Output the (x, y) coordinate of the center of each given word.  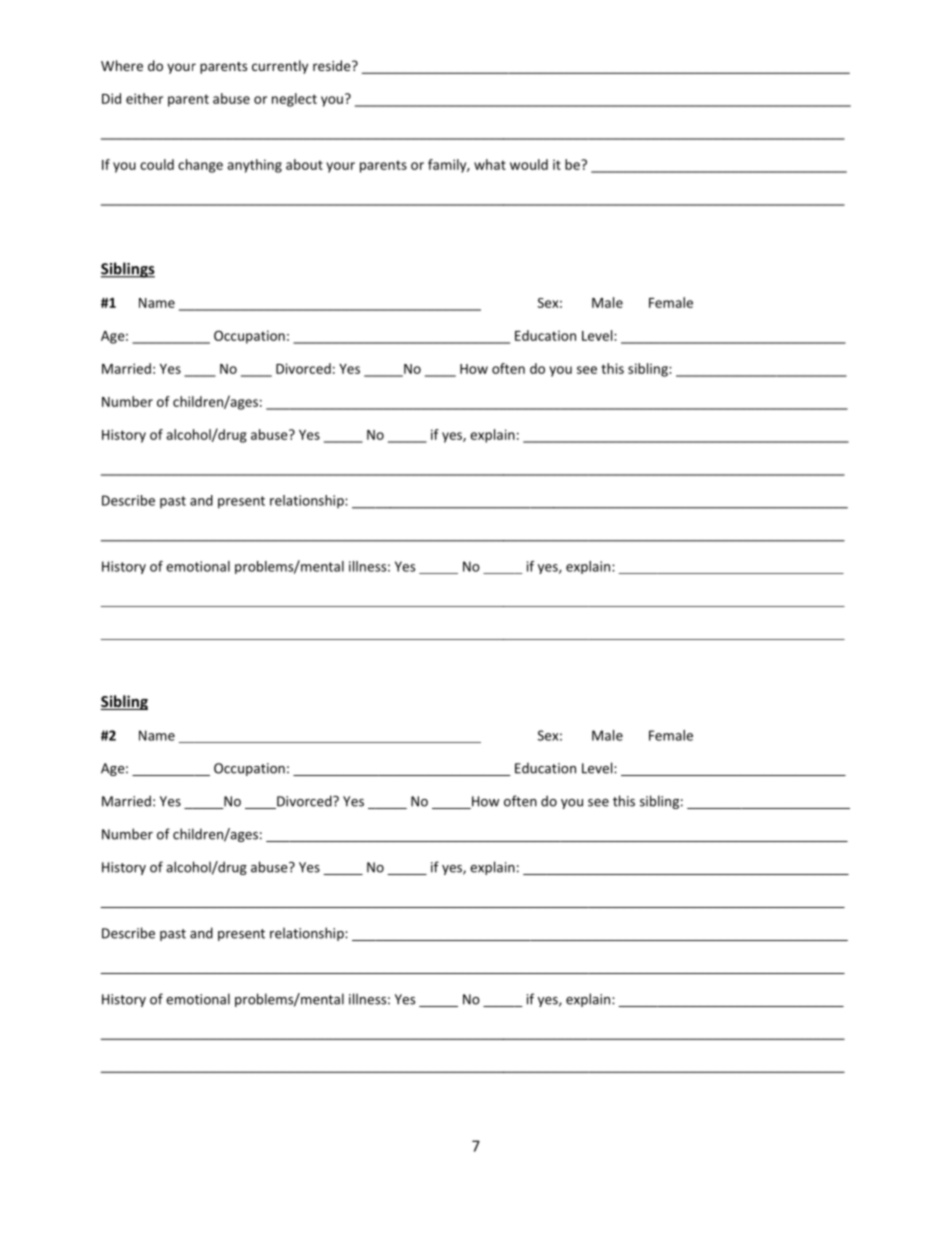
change (200, 166)
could (157, 164)
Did (111, 98)
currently (280, 67)
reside (333, 65)
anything (254, 166)
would (529, 164)
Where (122, 65)
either (144, 98)
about (304, 164)
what (490, 164)
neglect (294, 100)
